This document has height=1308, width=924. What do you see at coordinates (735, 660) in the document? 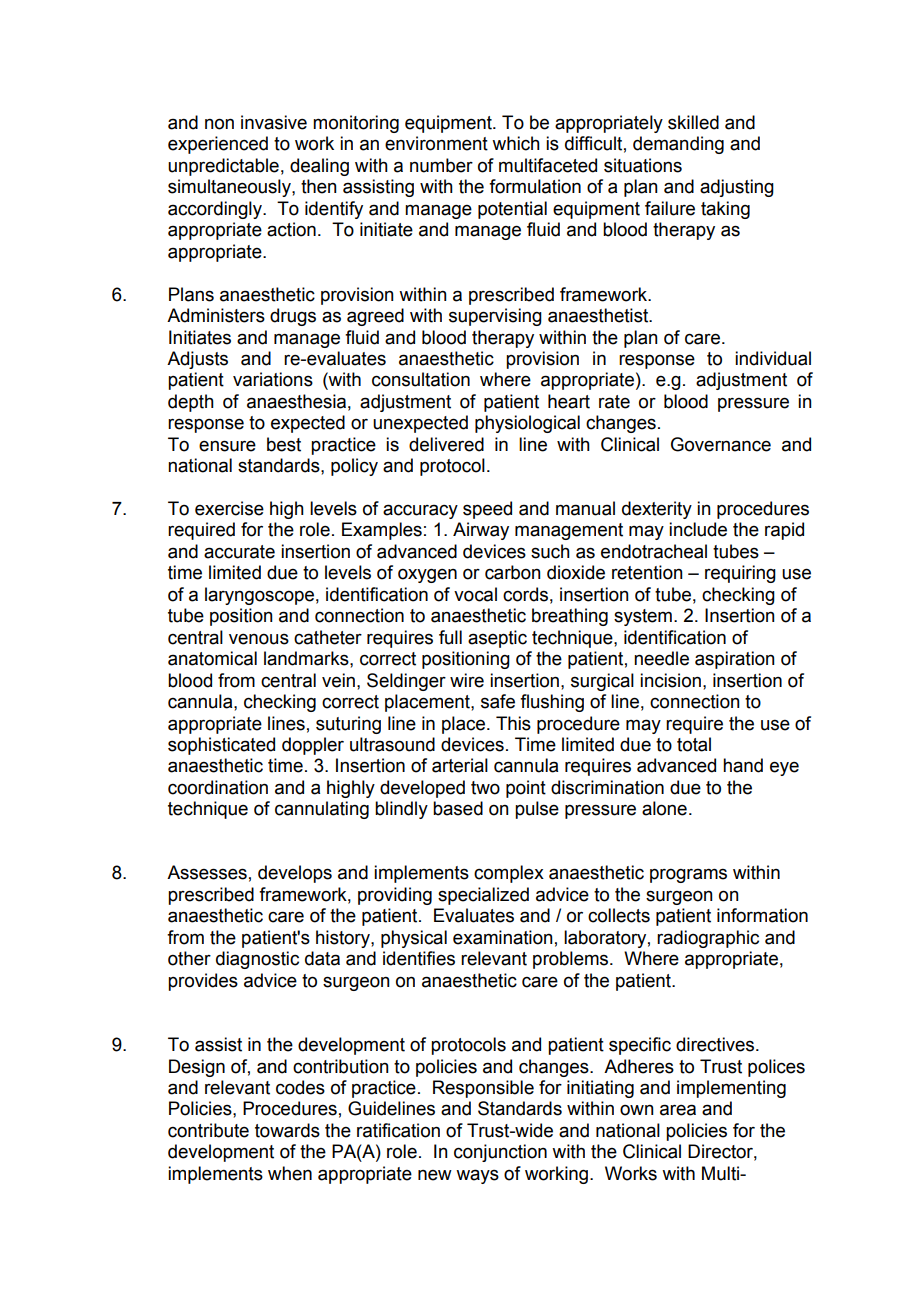
I see `aspiration` at bounding box center [735, 660].
